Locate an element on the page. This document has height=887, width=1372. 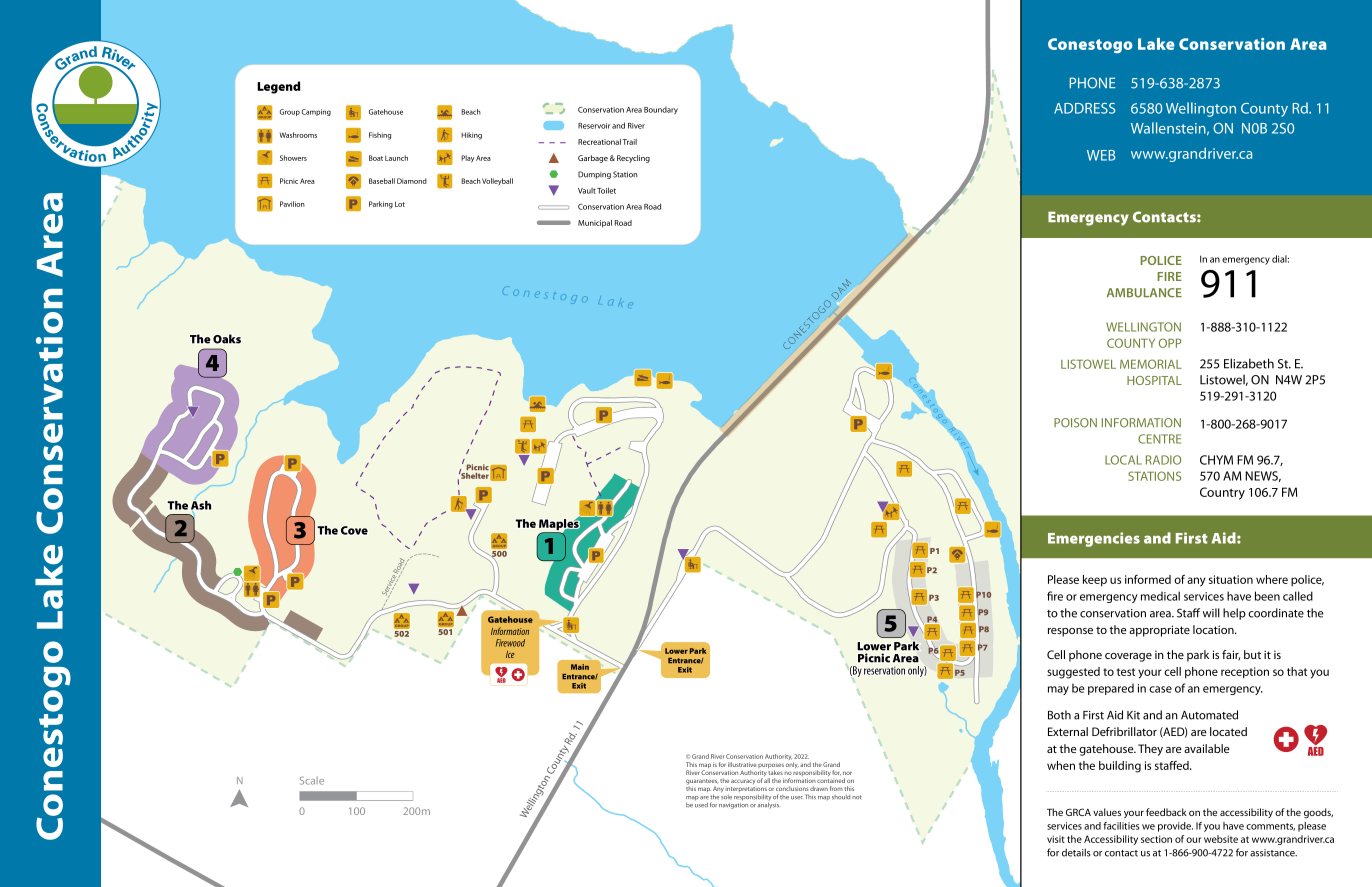
Boundary is located at coordinates (661, 110).
